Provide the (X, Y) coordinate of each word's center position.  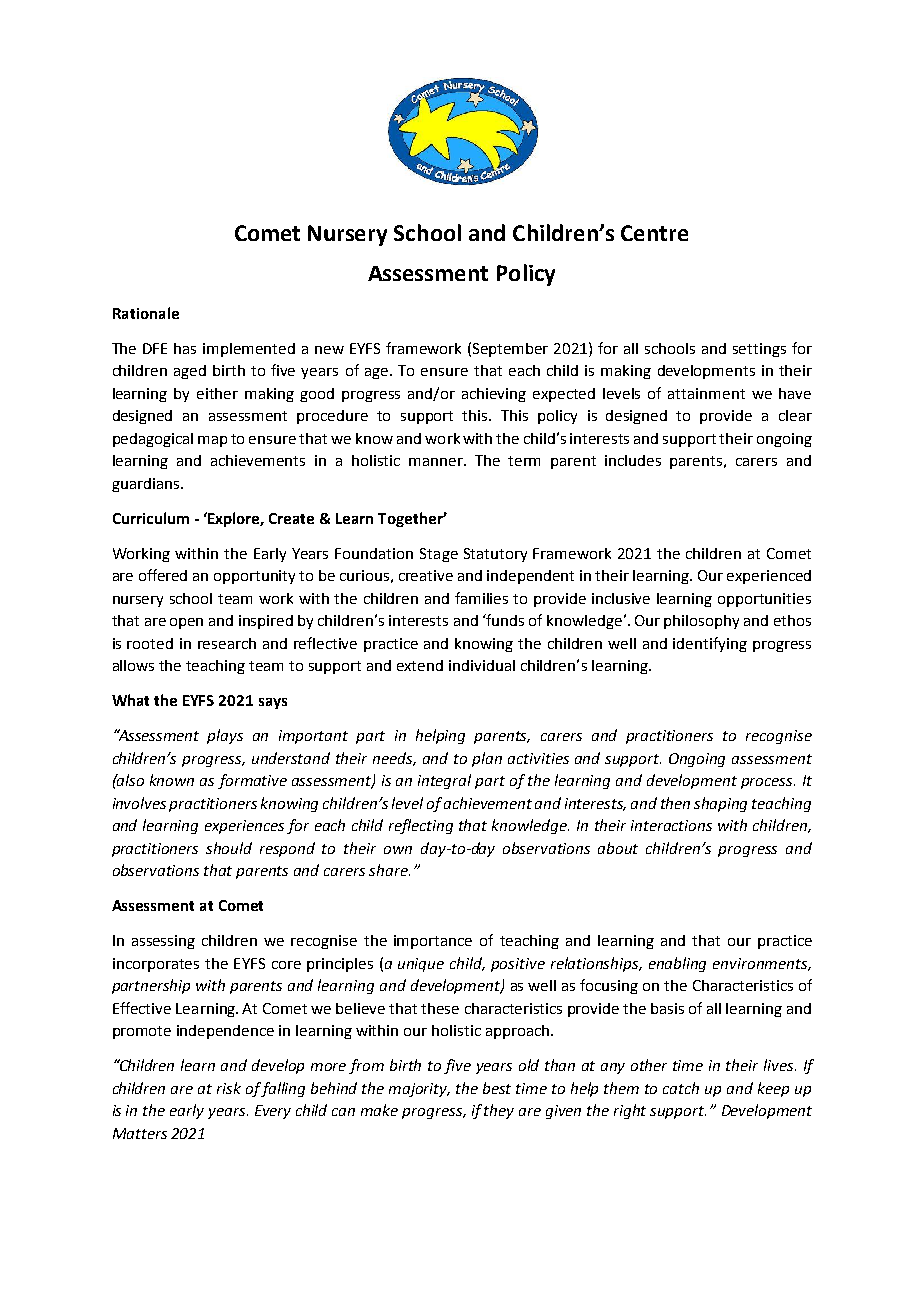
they (499, 1111)
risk (229, 1088)
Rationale (146, 313)
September (510, 350)
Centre (654, 233)
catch (681, 1088)
